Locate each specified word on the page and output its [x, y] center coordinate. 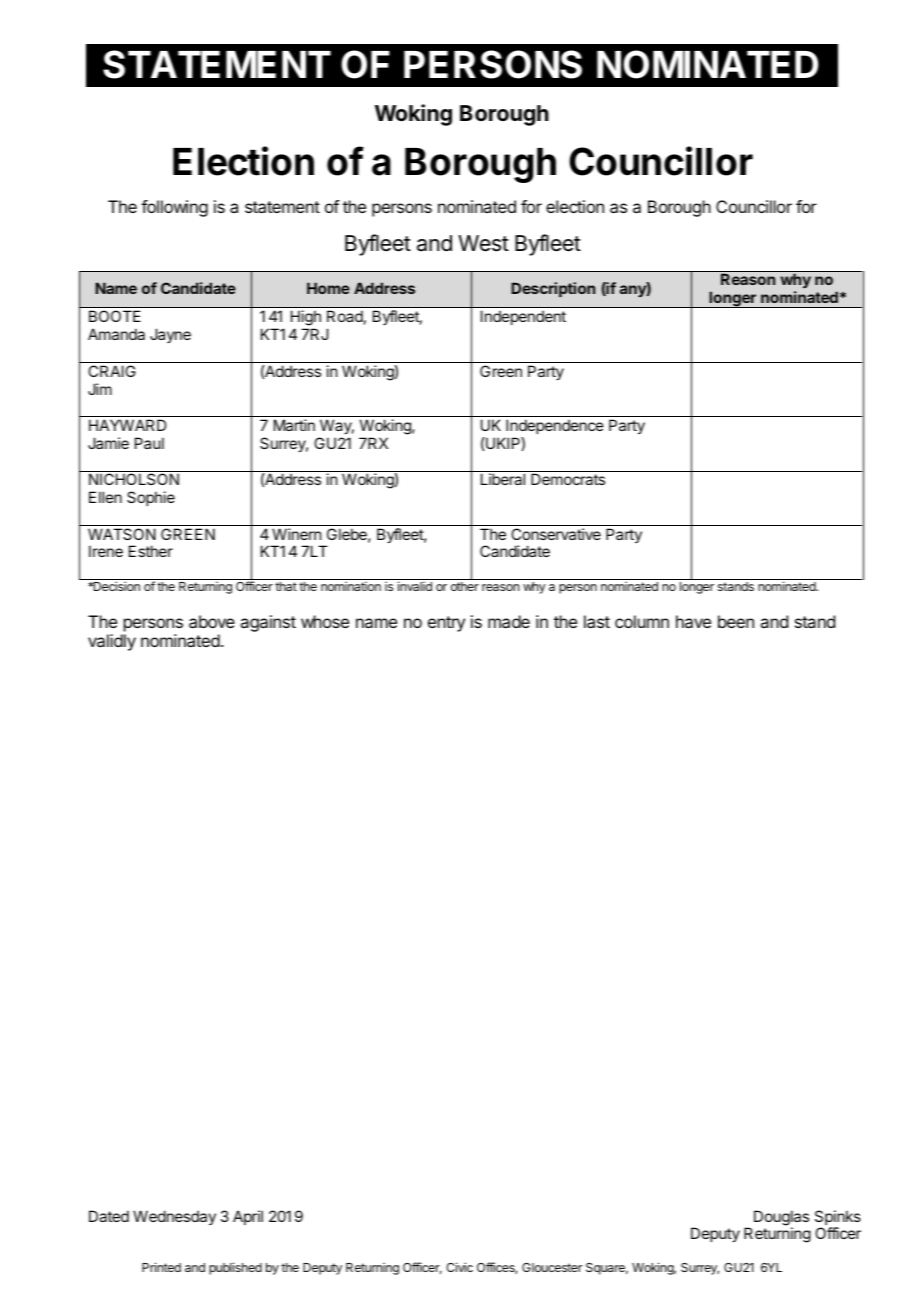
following [174, 208]
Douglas [781, 1219]
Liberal [503, 479]
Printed [161, 1267]
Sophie [151, 498]
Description [553, 289]
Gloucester [552, 1267]
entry [446, 624]
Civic [459, 1267]
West [483, 243]
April [248, 1217]
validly [112, 642]
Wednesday [174, 1217]
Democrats [568, 479]
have [693, 621]
